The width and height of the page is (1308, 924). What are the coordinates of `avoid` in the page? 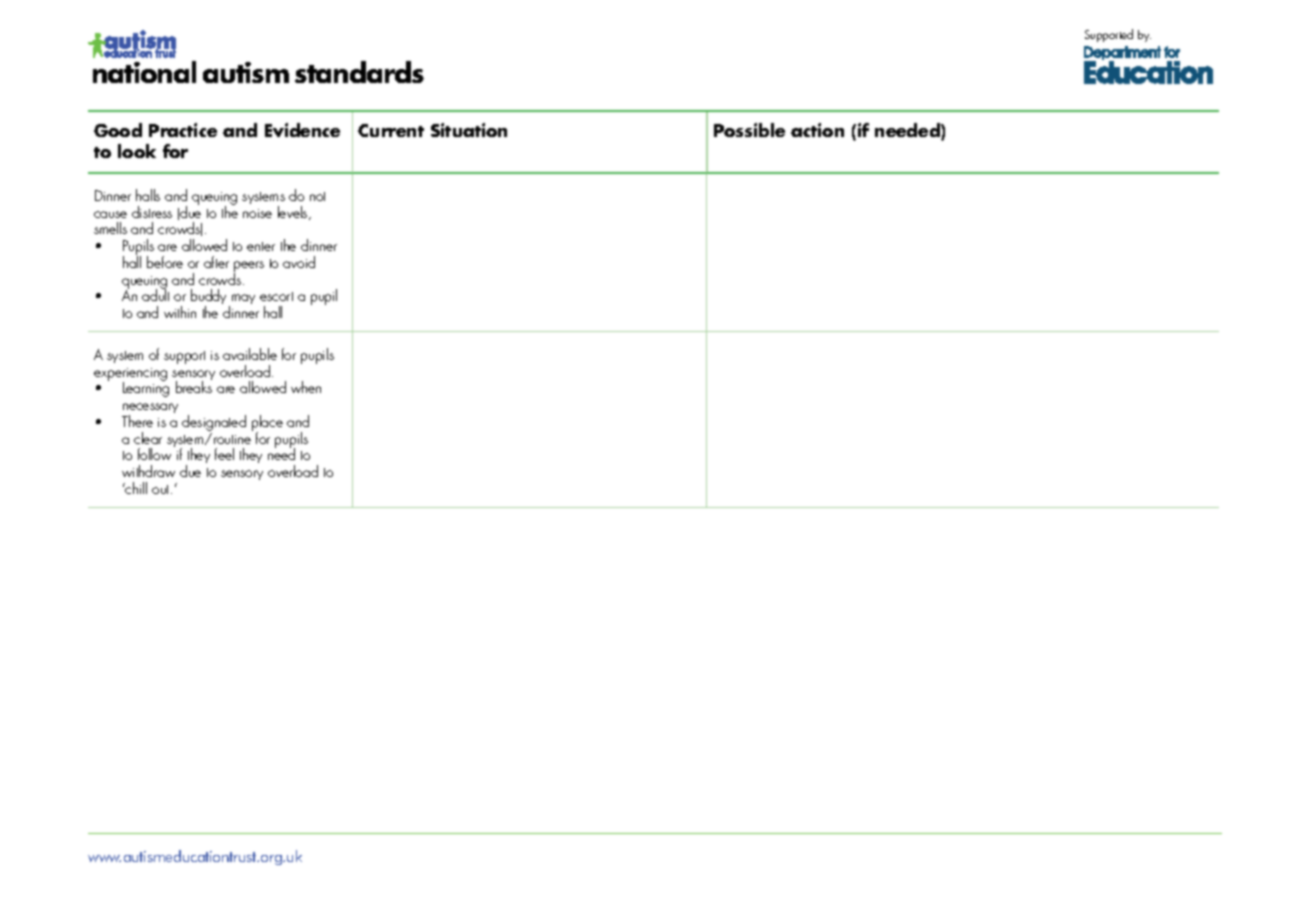 It's located at (299, 262).
